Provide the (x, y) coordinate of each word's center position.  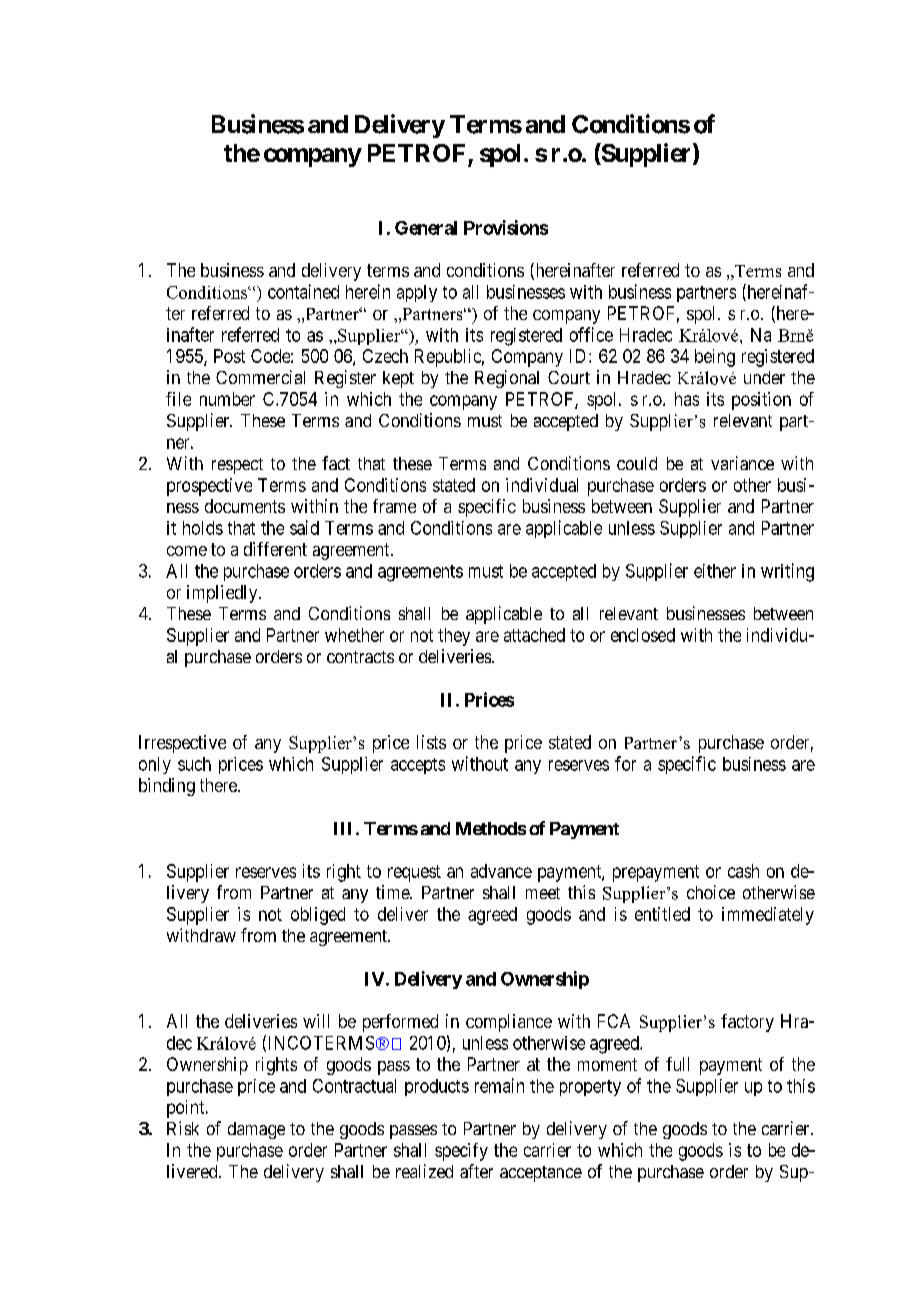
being (715, 358)
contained (303, 291)
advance (501, 871)
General (426, 228)
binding (167, 787)
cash (743, 871)
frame (394, 506)
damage (256, 1130)
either (715, 571)
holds (203, 528)
